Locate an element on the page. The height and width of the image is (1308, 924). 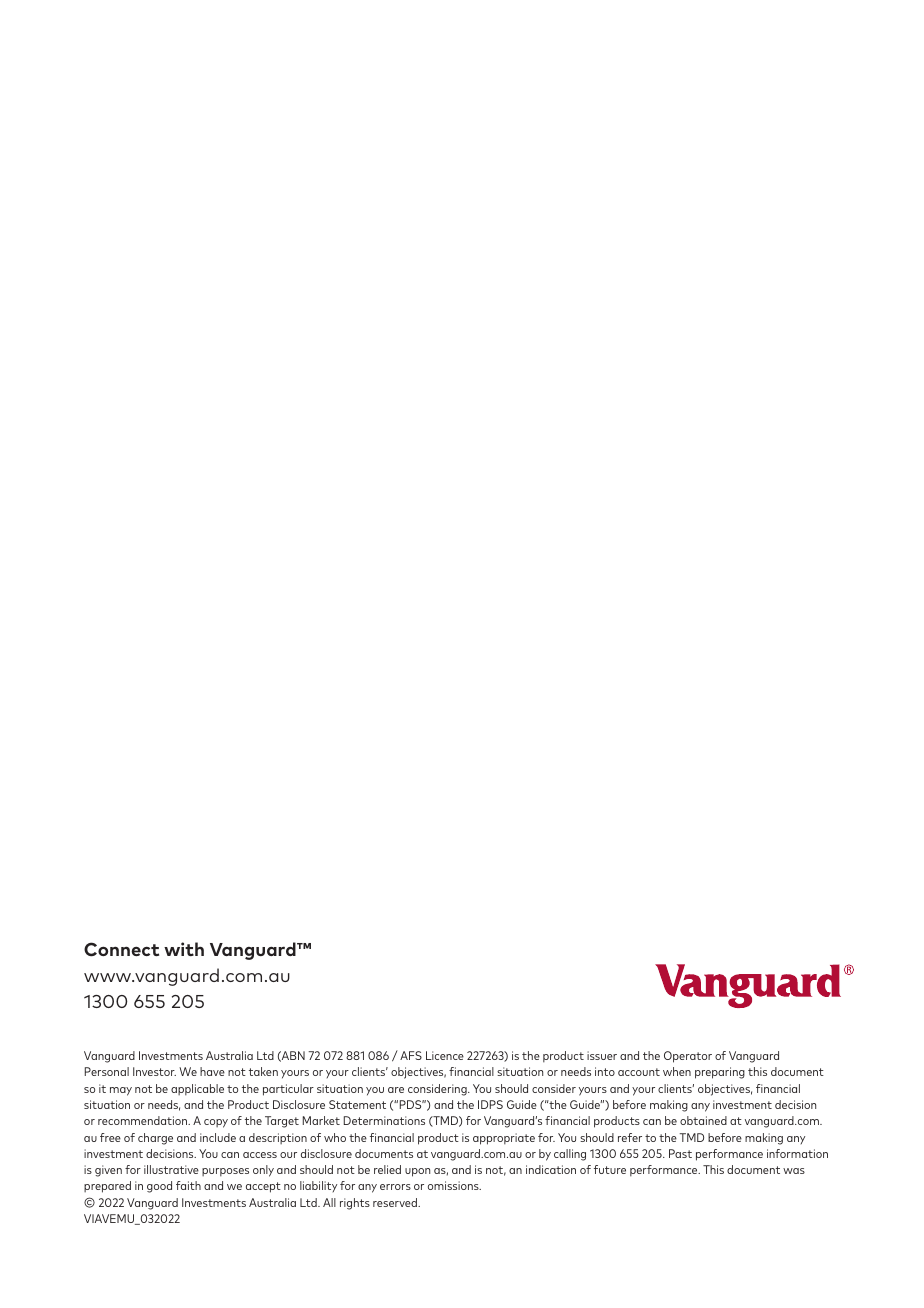
IDPS is located at coordinates (490, 1104).
